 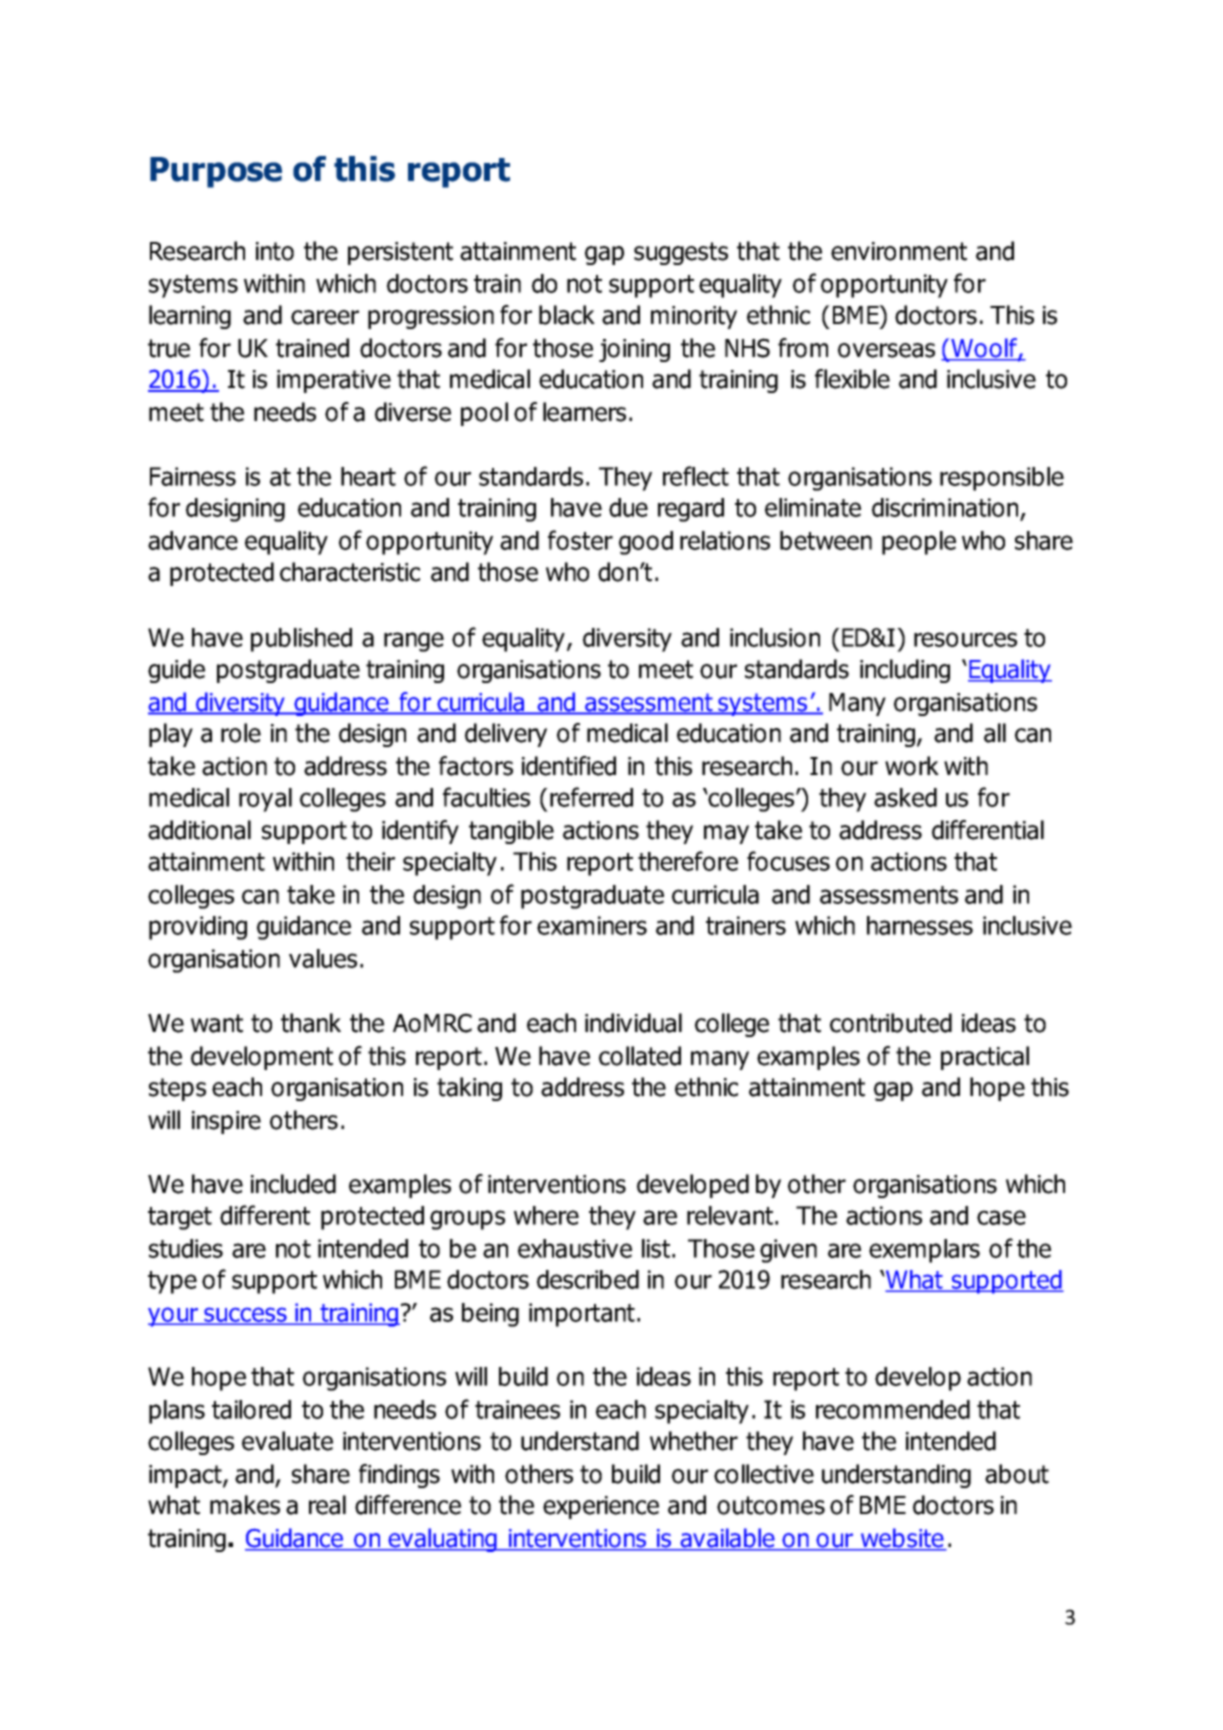 I want to click on foster, so click(x=580, y=540).
